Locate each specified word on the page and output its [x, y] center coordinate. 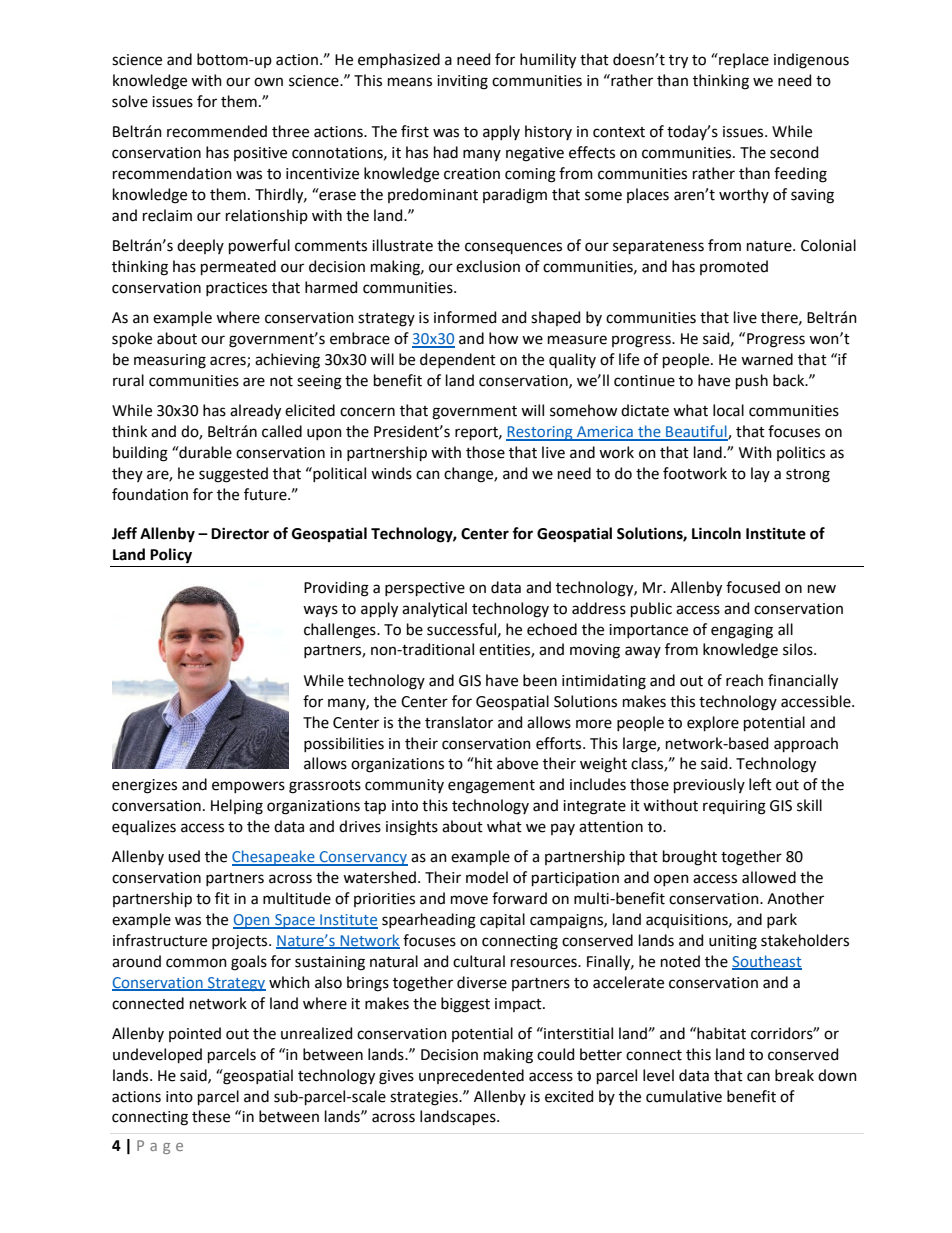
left [760, 784]
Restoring [540, 433]
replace [743, 60]
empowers [248, 787]
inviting [462, 82]
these [211, 1116]
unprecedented [471, 1076]
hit [483, 763]
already [255, 412]
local [728, 410]
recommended [217, 131]
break [794, 1075]
